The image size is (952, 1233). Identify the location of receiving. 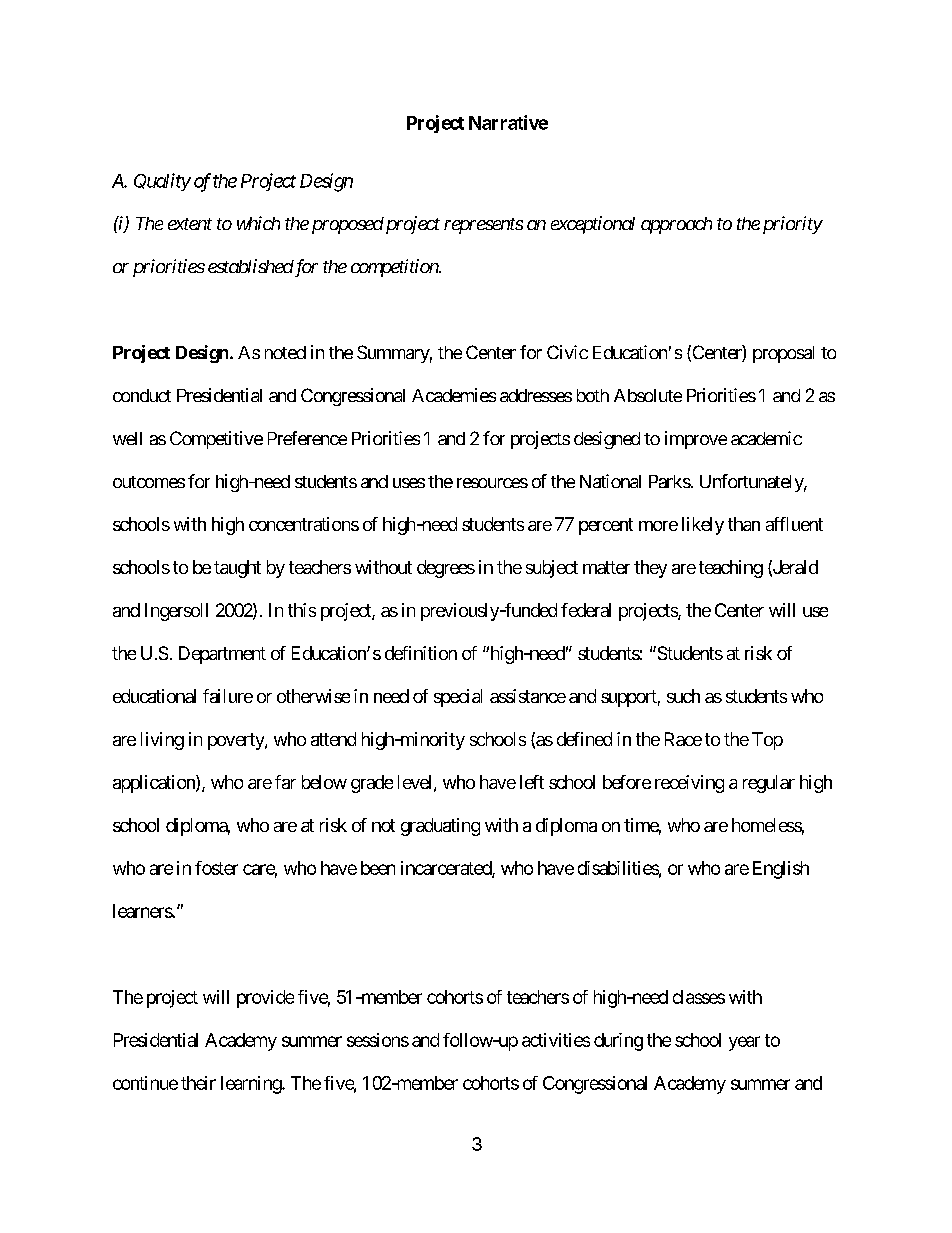
(689, 784).
